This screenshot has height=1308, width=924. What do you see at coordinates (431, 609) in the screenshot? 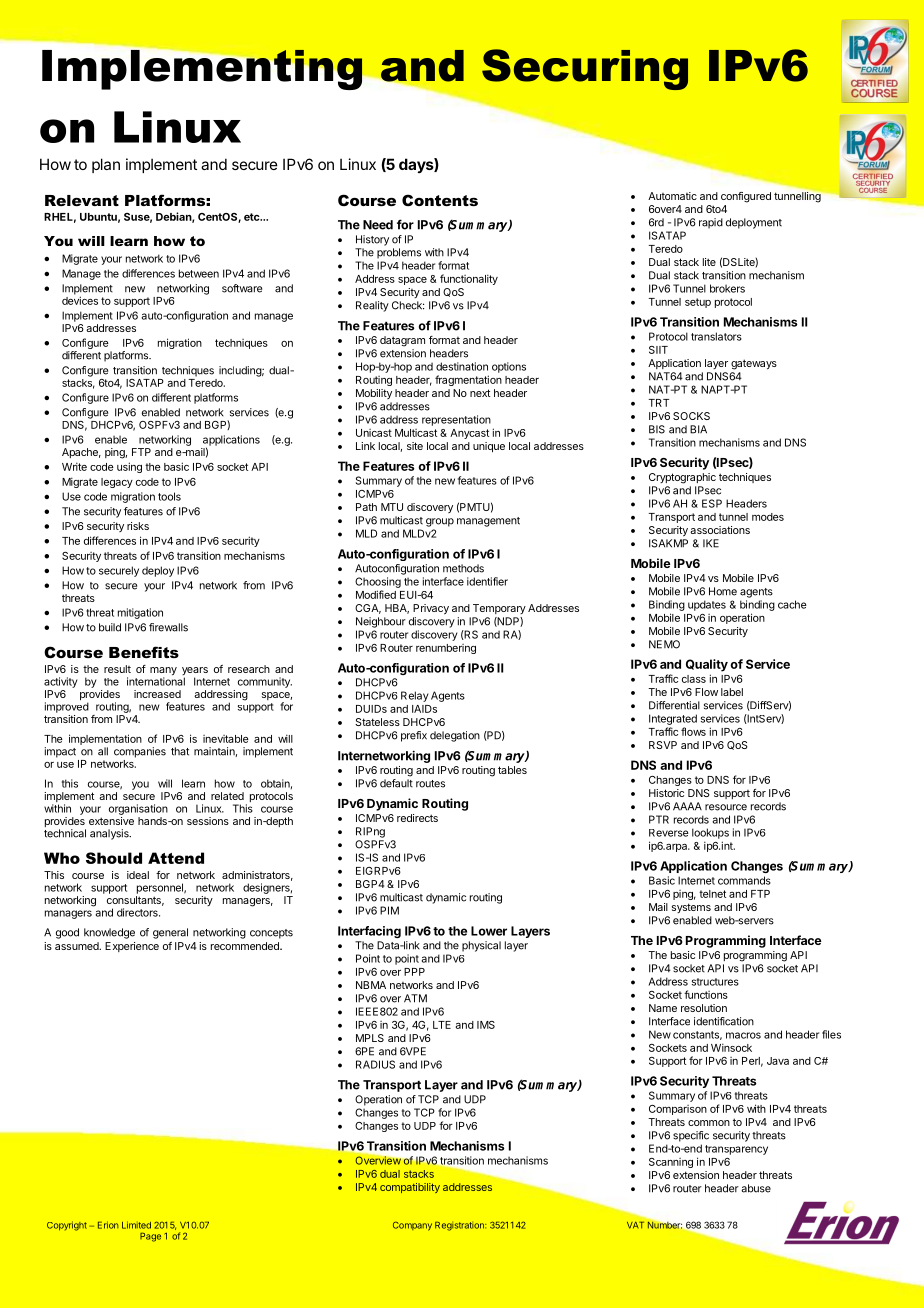
I see `Privacy` at bounding box center [431, 609].
